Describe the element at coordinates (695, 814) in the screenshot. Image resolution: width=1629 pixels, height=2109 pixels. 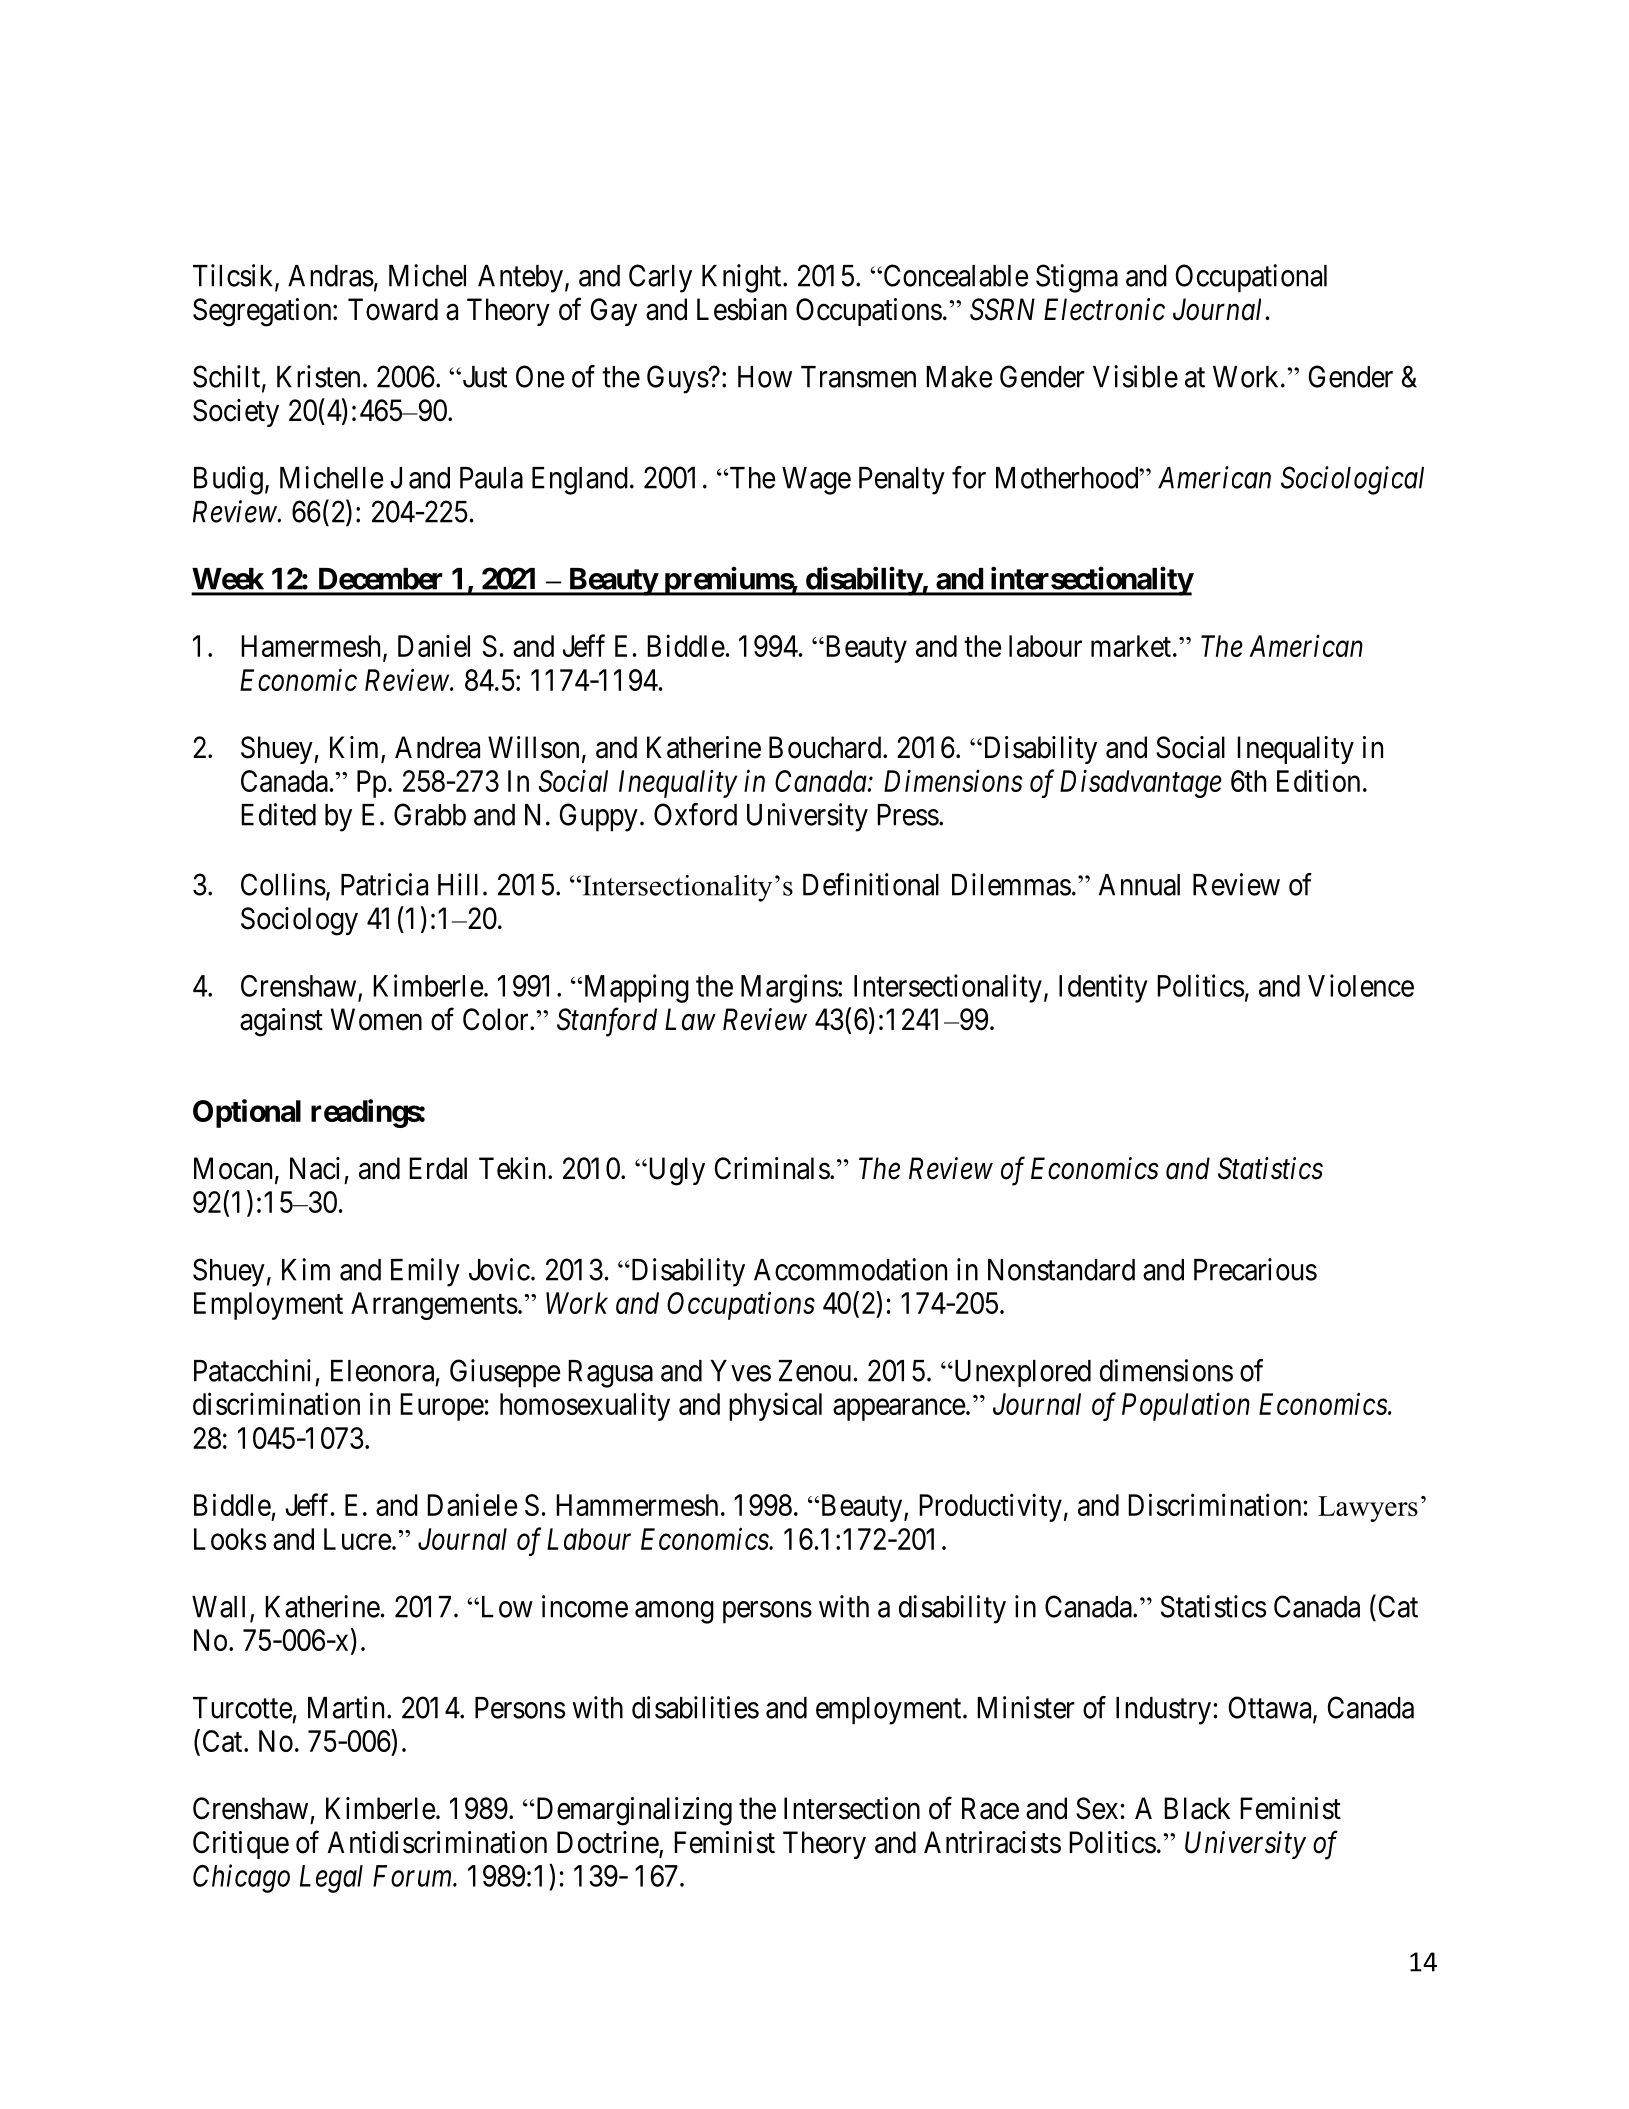
I see `Oxford` at that location.
